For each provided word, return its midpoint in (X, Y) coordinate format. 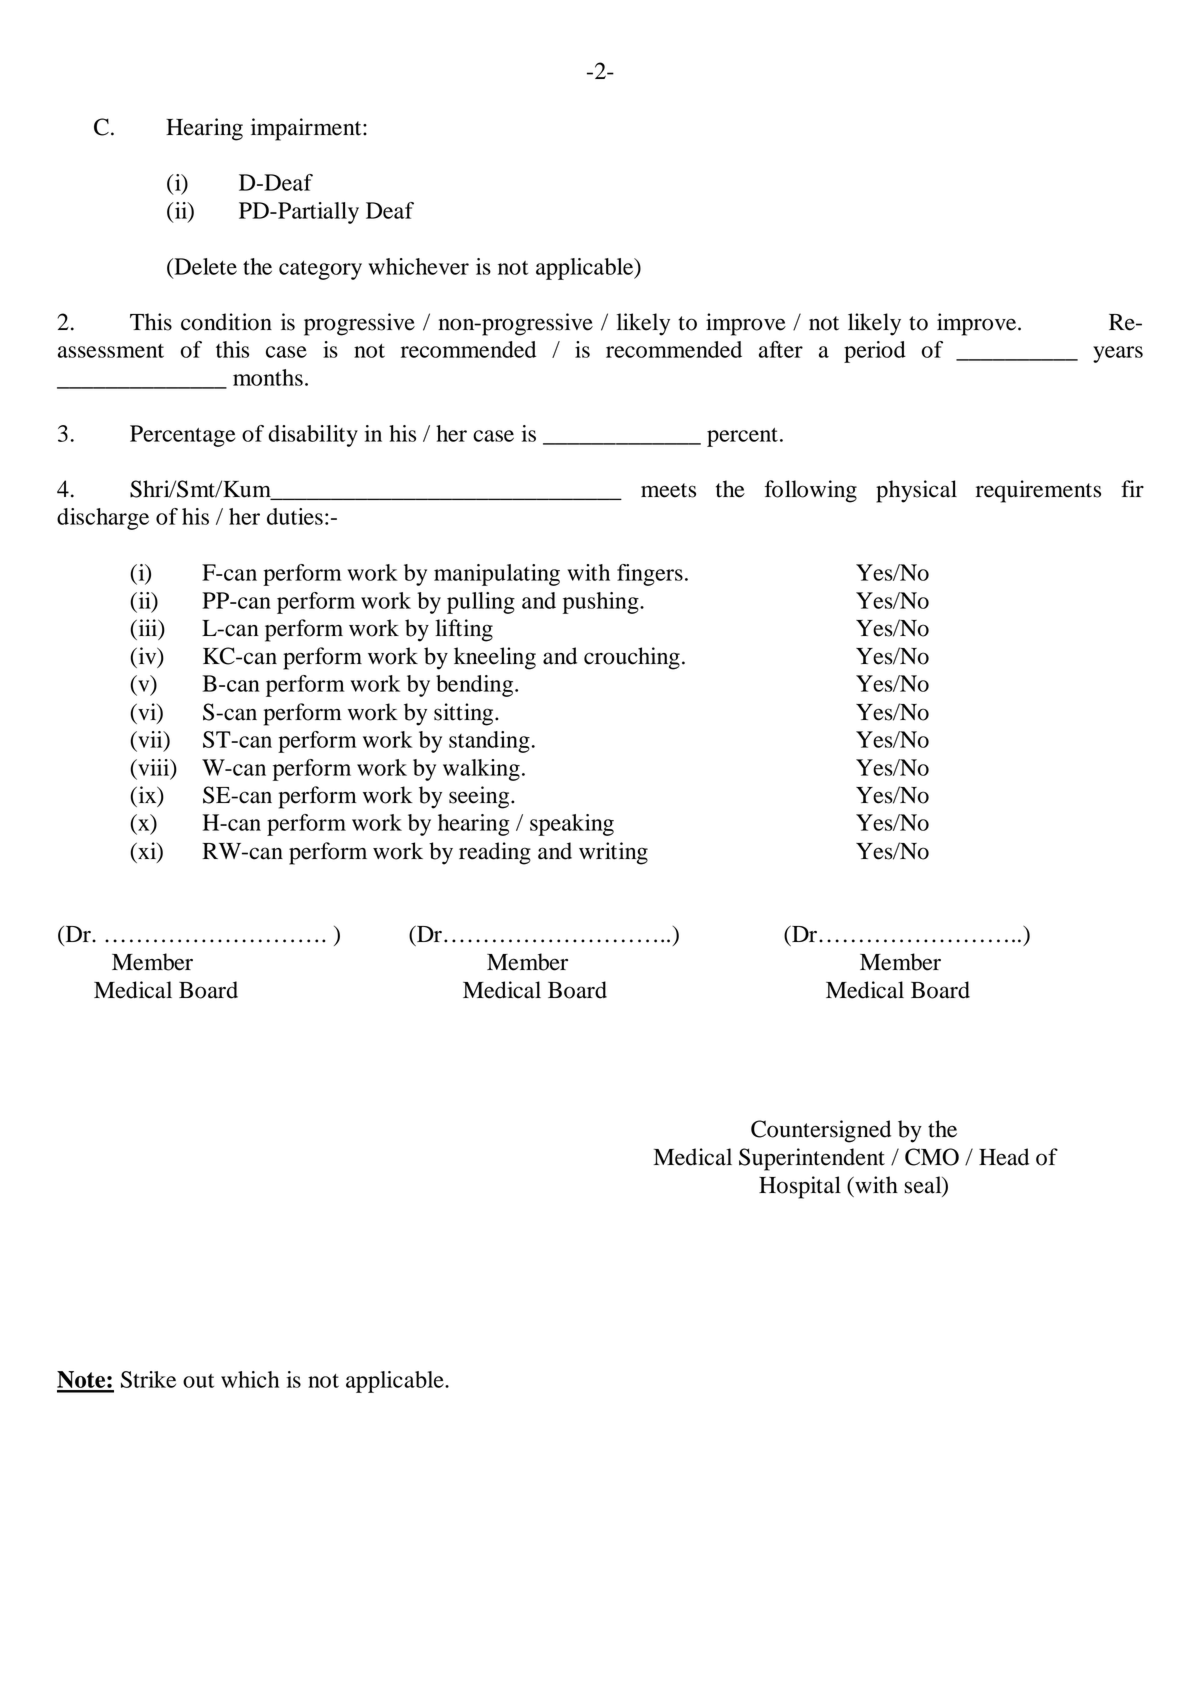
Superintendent (812, 1159)
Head (1004, 1157)
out (198, 1381)
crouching (632, 658)
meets (668, 490)
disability (313, 436)
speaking (572, 825)
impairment (307, 129)
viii (154, 768)
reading (495, 853)
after (781, 349)
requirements (1038, 491)
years (1118, 354)
